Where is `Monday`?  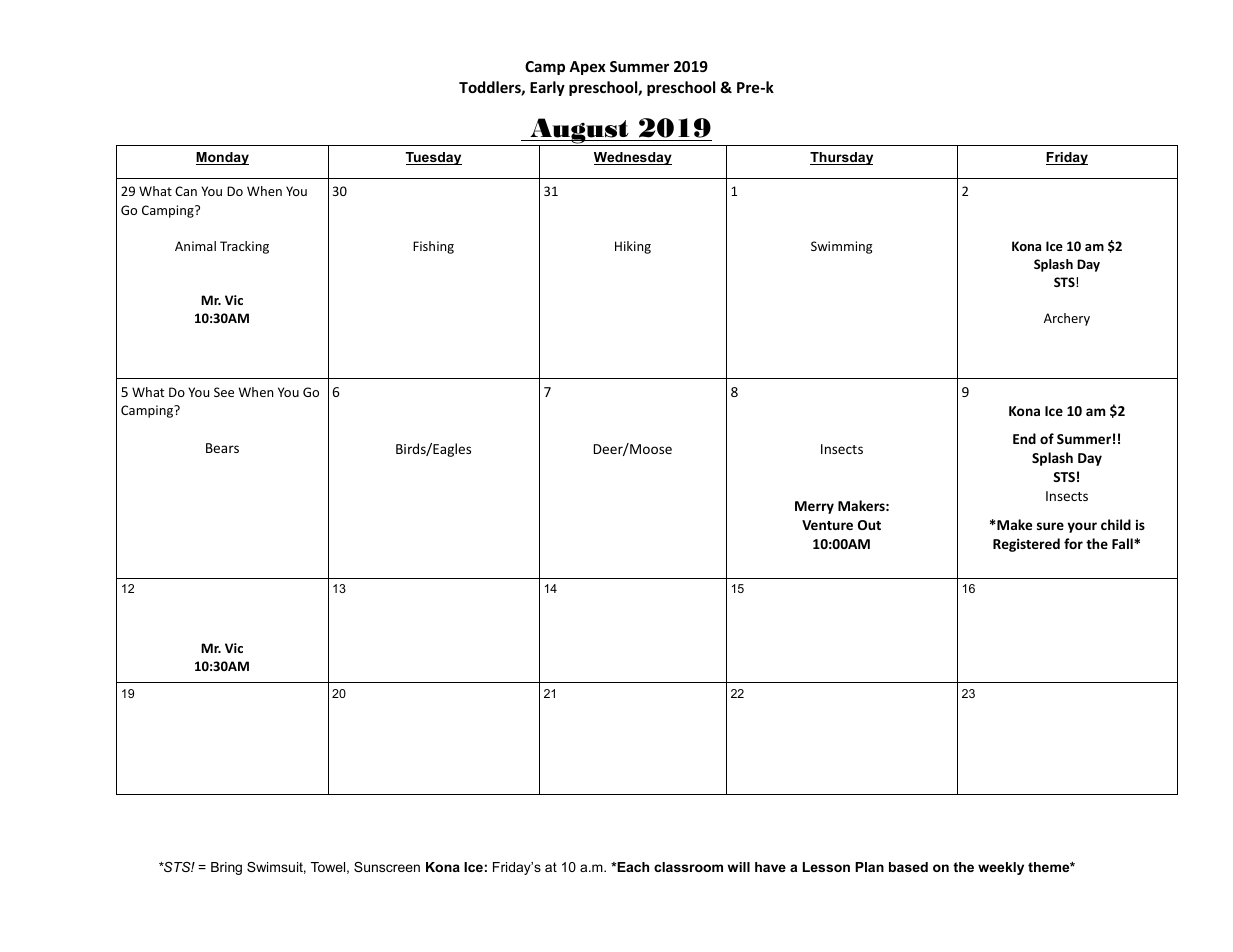 Monday is located at coordinates (222, 158).
